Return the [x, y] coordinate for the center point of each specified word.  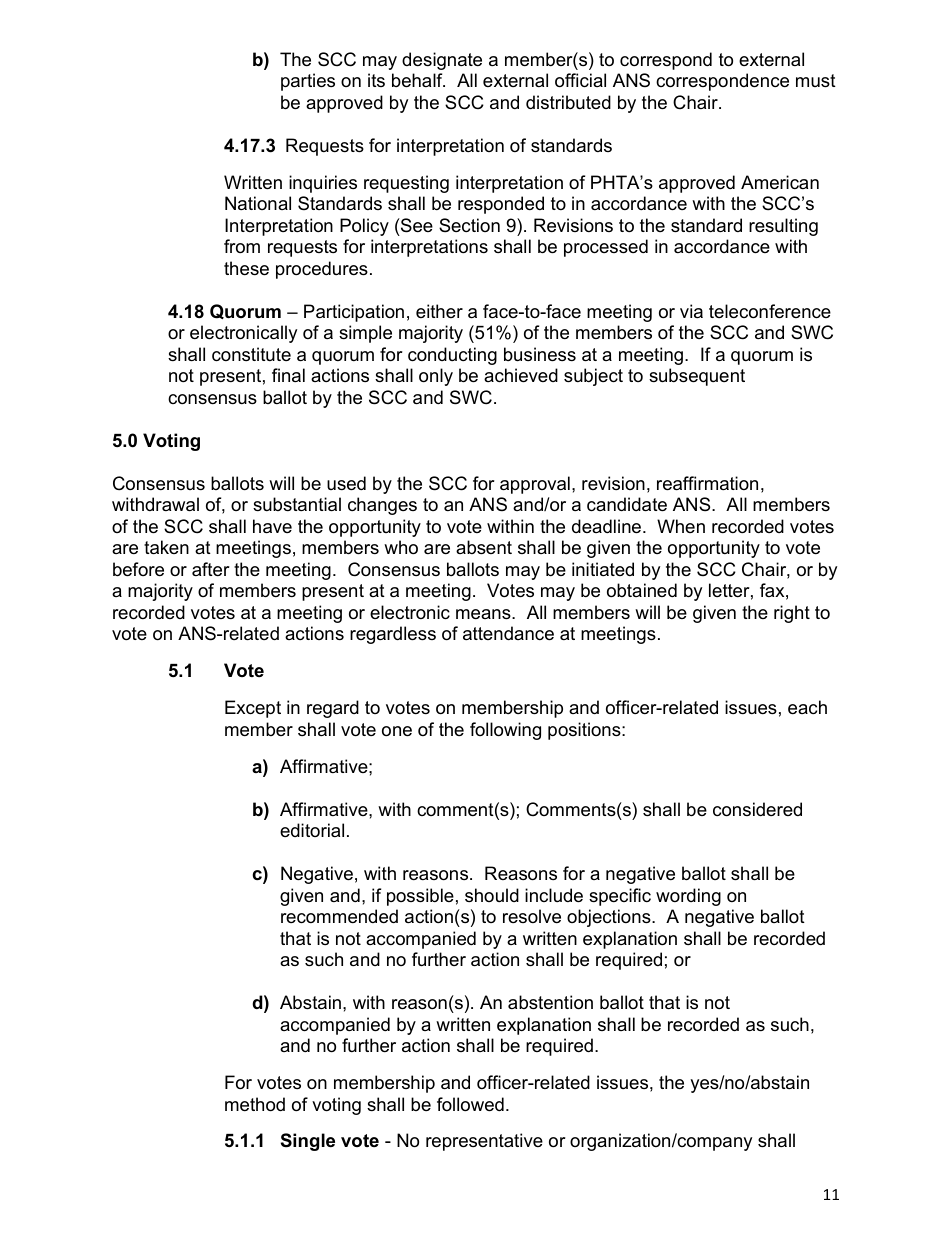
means [484, 614]
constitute [251, 354]
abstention [550, 1002]
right [792, 614]
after [211, 569]
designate [442, 61]
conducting [452, 356]
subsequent [697, 377]
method [255, 1104]
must [816, 81]
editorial [312, 830]
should [492, 895]
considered [757, 809]
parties [308, 82]
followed [470, 1104]
